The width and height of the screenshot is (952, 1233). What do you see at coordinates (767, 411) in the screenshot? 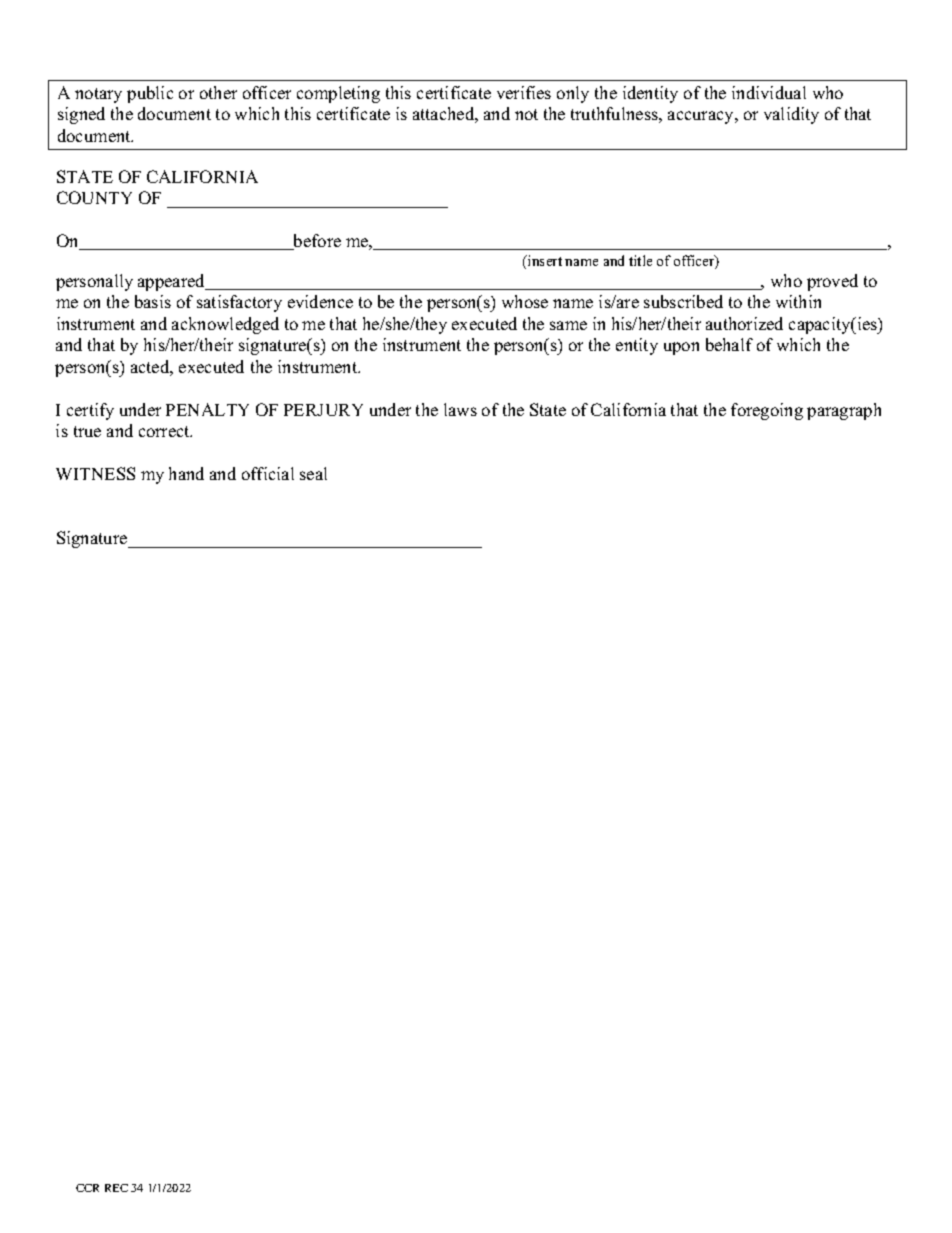
I see `foregoing` at bounding box center [767, 411].
